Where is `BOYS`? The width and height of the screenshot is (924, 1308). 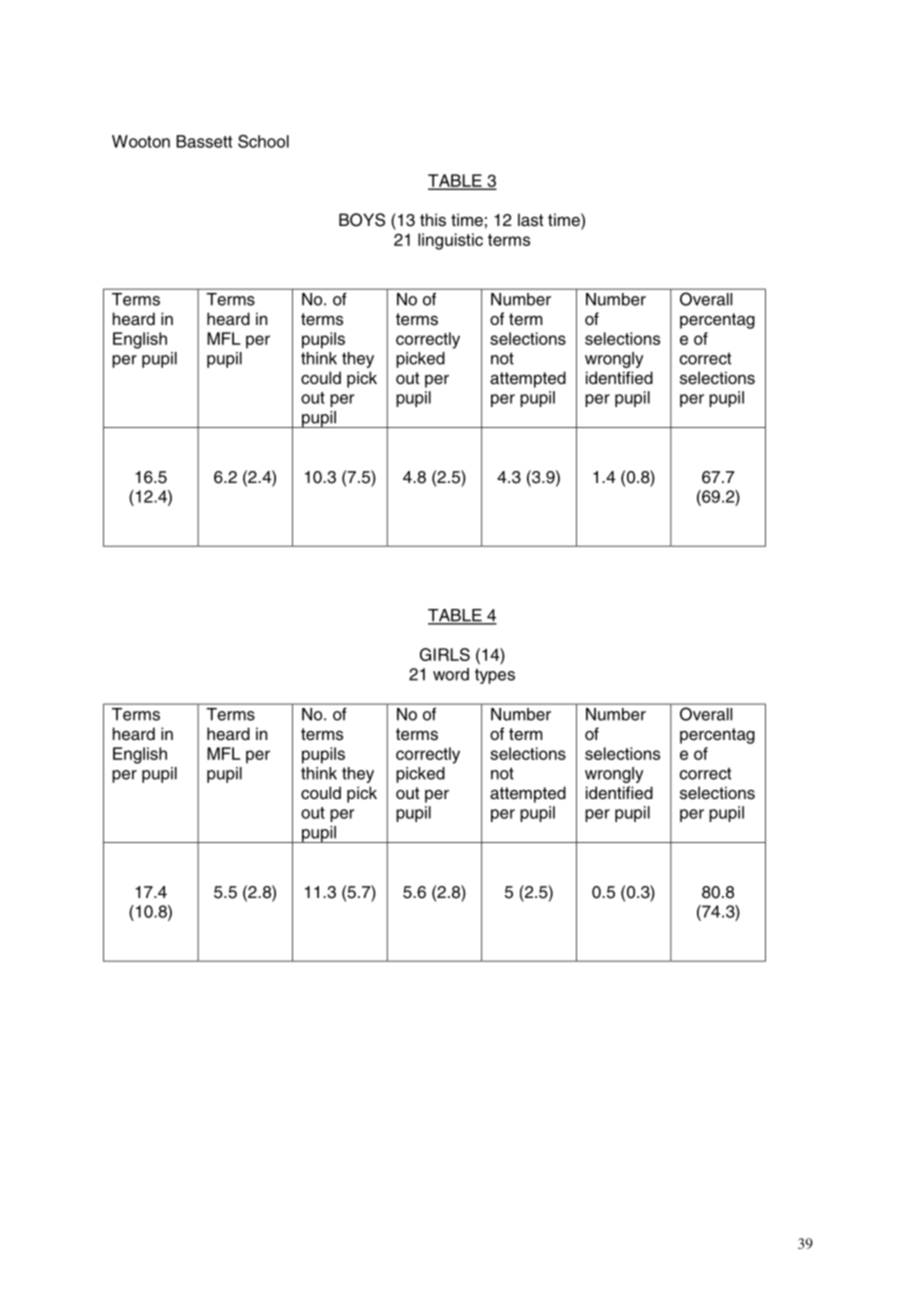 BOYS is located at coordinates (362, 220).
